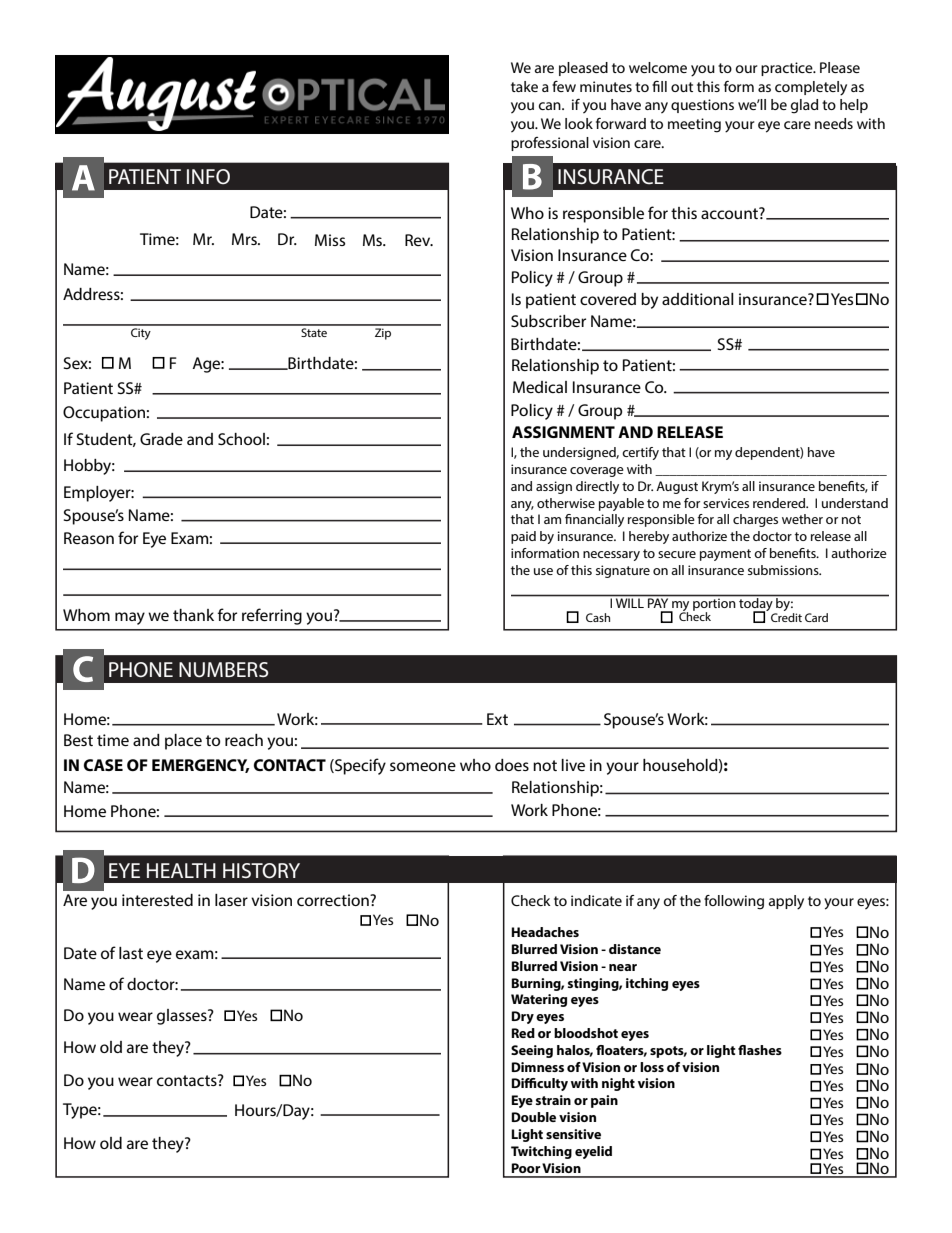  Describe the element at coordinates (523, 537) in the page. I see `paid` at that location.
